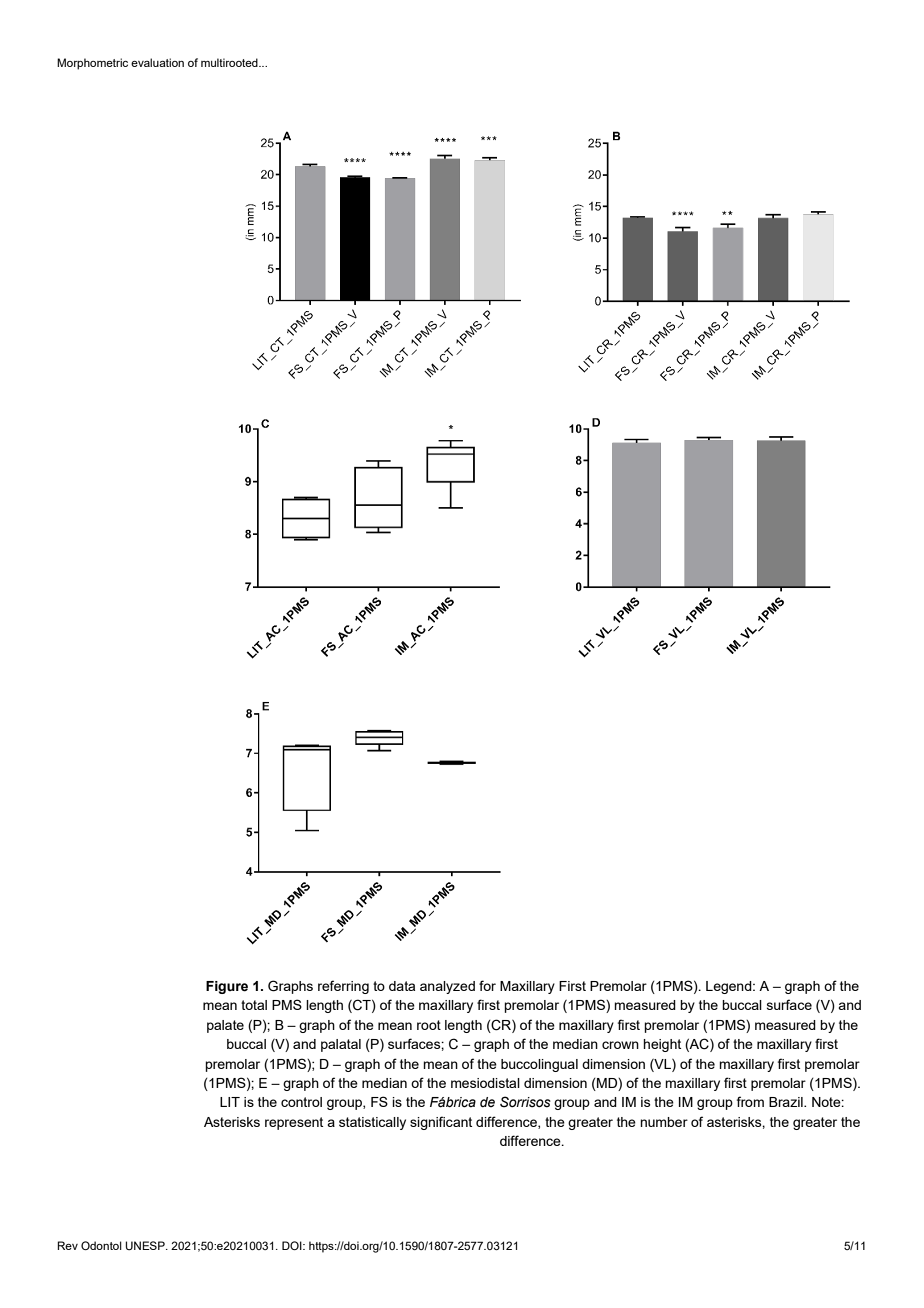  I want to click on crown, so click(620, 1045).
